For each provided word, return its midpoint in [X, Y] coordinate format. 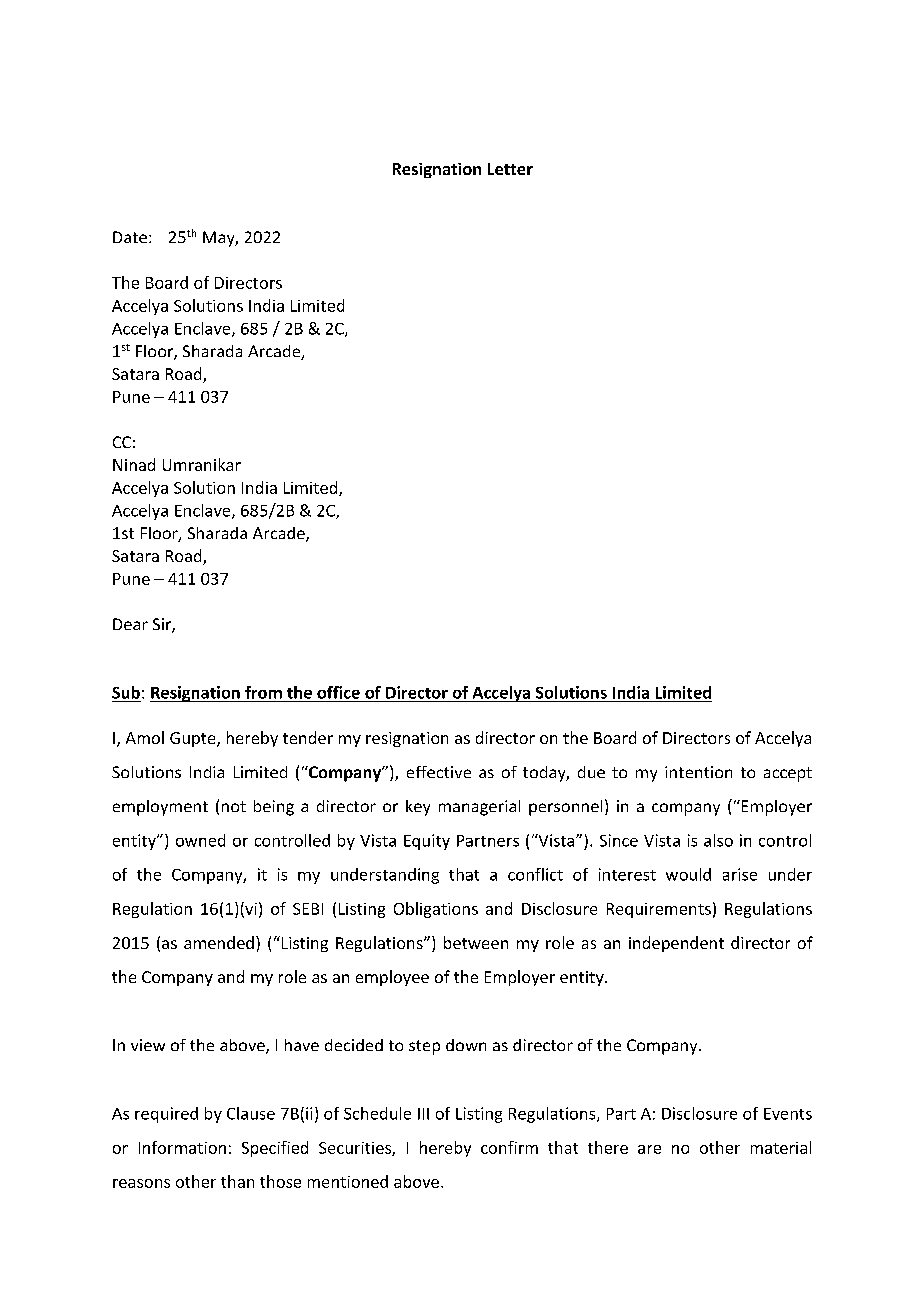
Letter [510, 169]
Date [130, 237]
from [263, 692]
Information [182, 1147]
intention [698, 772]
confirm [509, 1147]
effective [439, 772]
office [338, 692]
